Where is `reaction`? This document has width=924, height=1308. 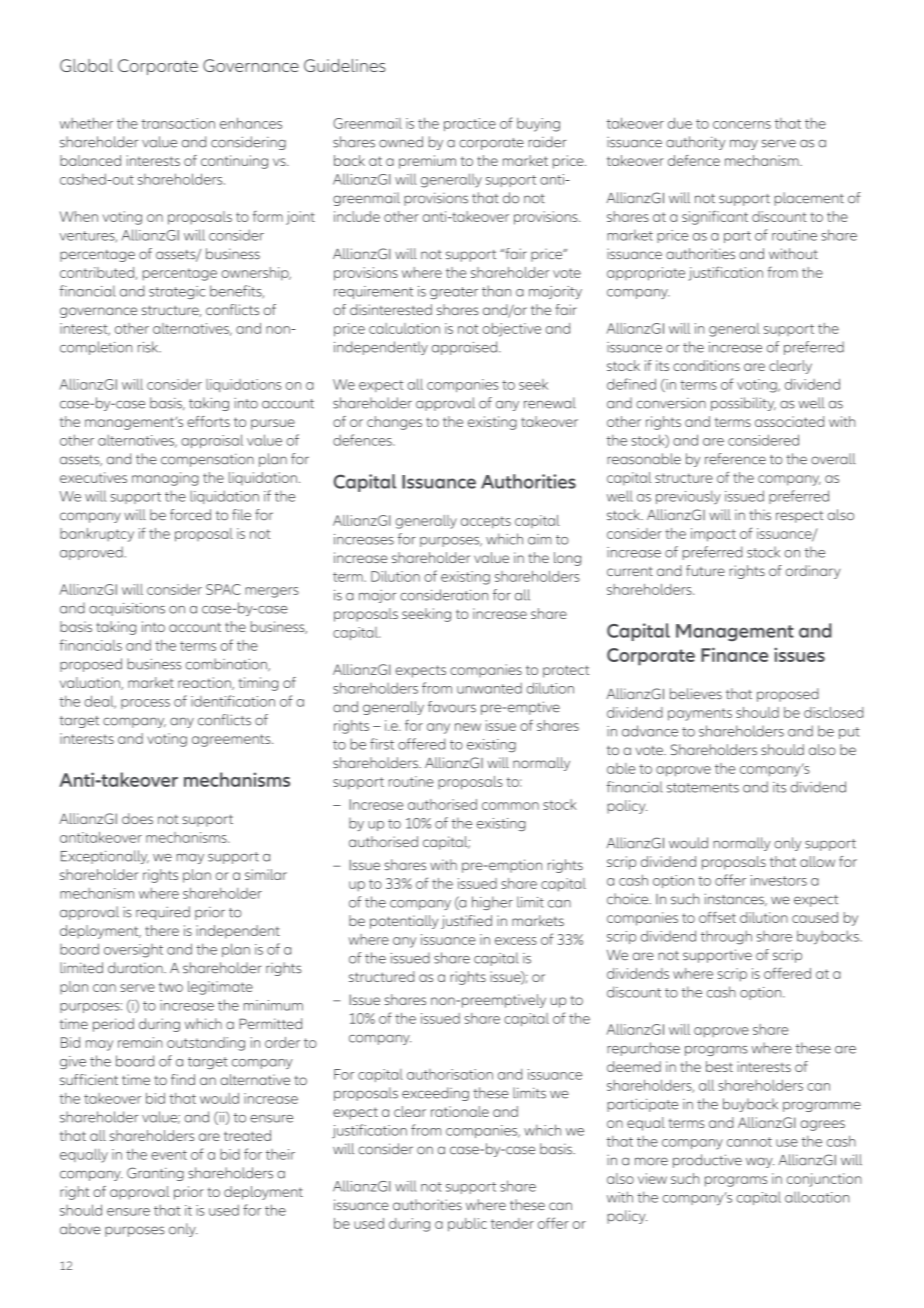
reaction is located at coordinates (205, 683).
